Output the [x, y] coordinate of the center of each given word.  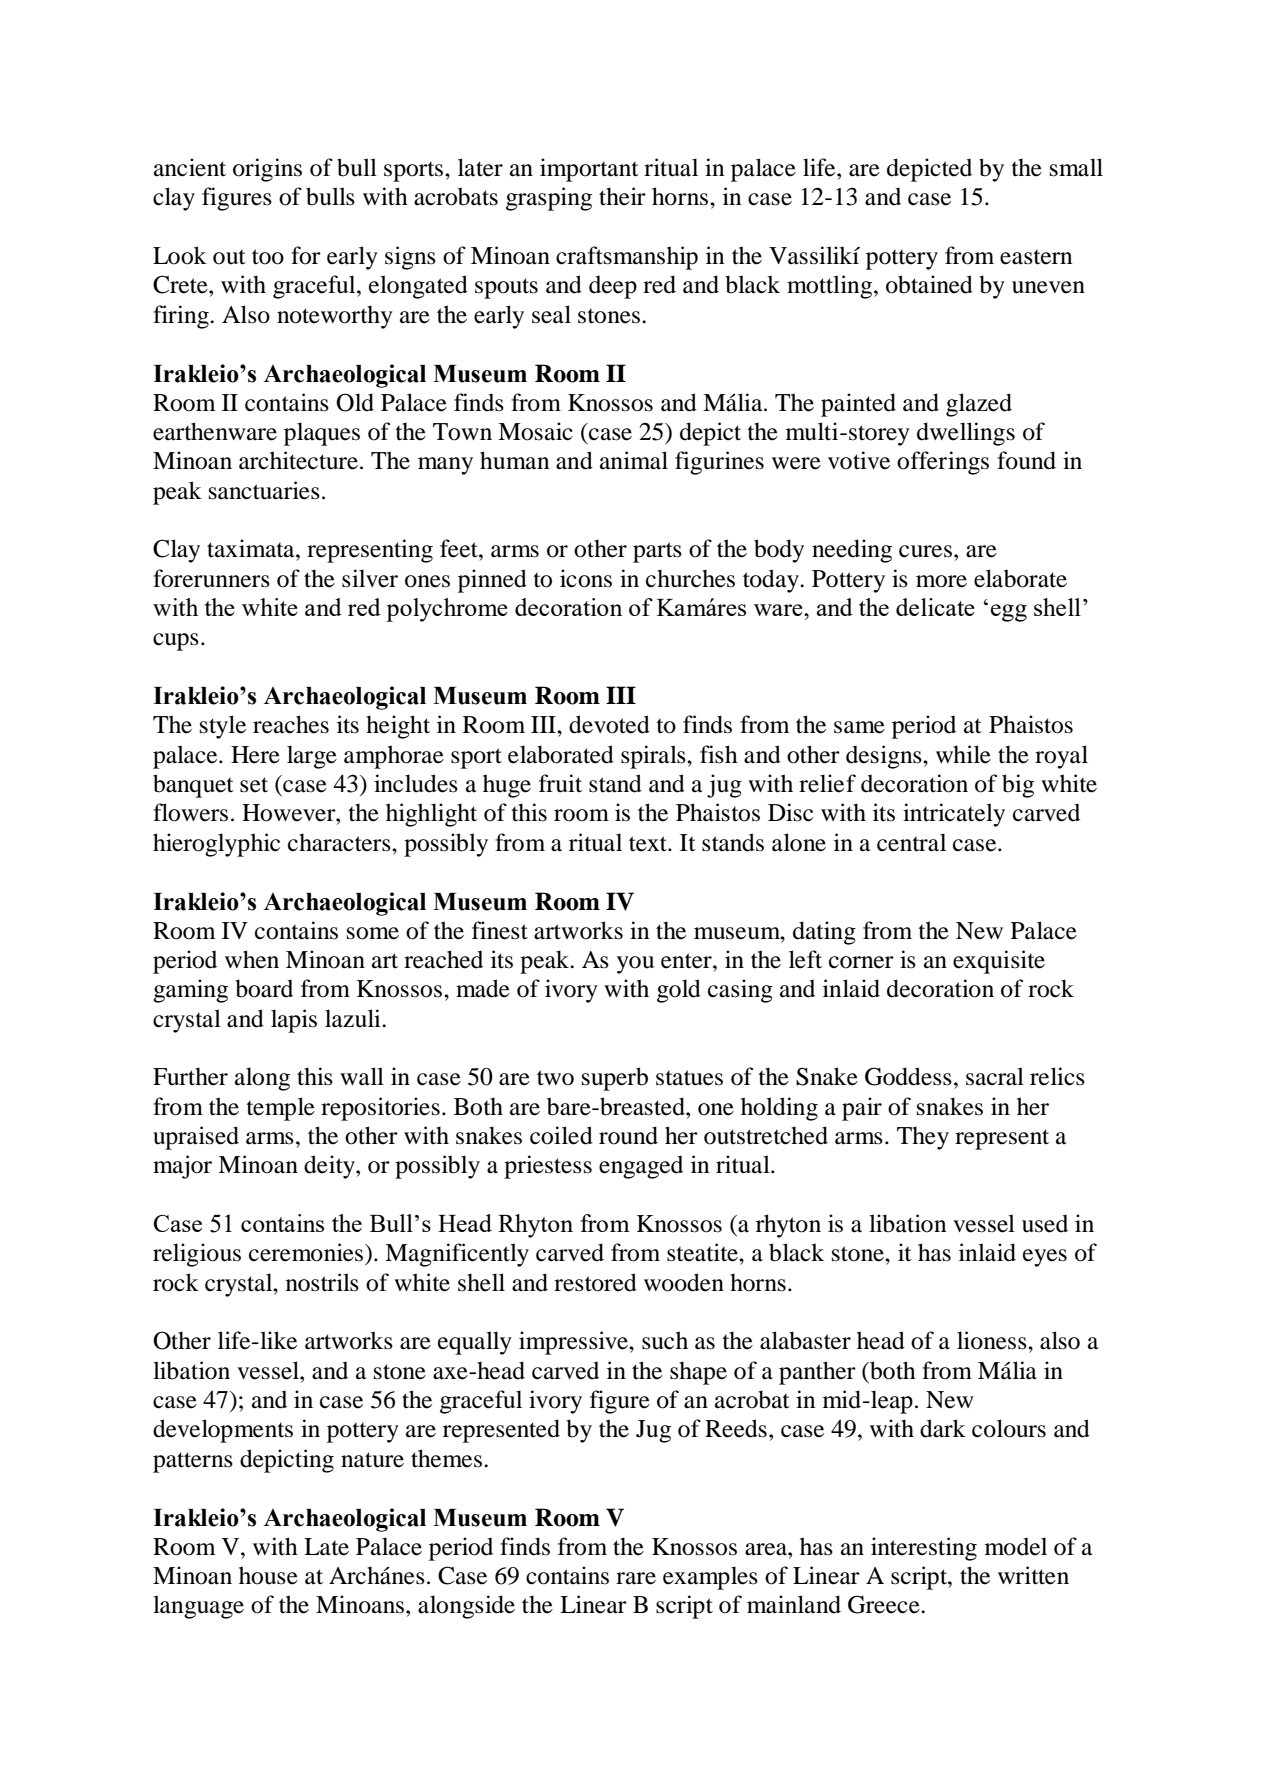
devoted [609, 724]
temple [281, 1109]
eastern [1036, 257]
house [268, 1575]
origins [267, 170]
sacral [995, 1076]
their [622, 196]
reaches [291, 724]
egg [1009, 613]
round [628, 1135]
